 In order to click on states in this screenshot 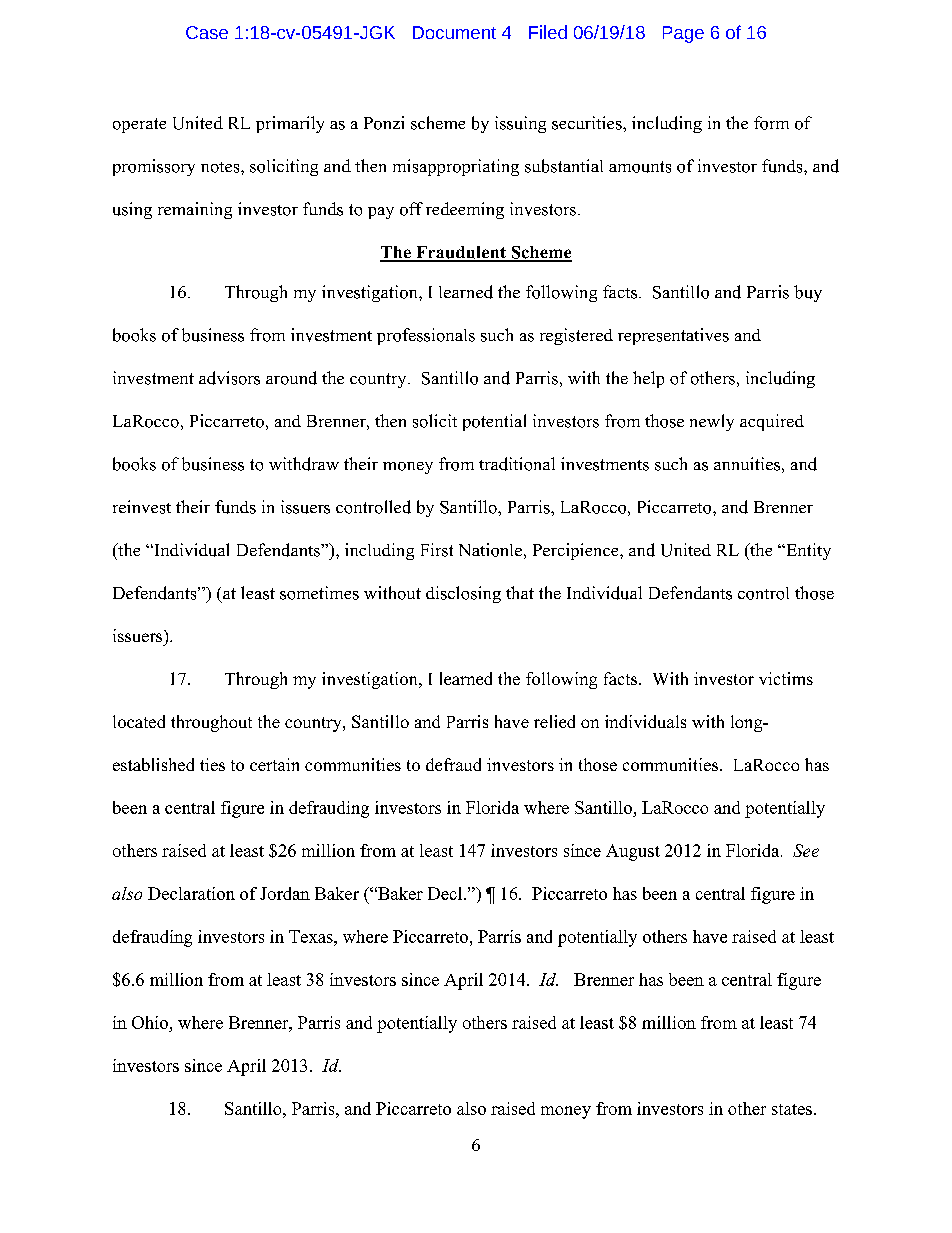, I will do `click(792, 1109)`.
